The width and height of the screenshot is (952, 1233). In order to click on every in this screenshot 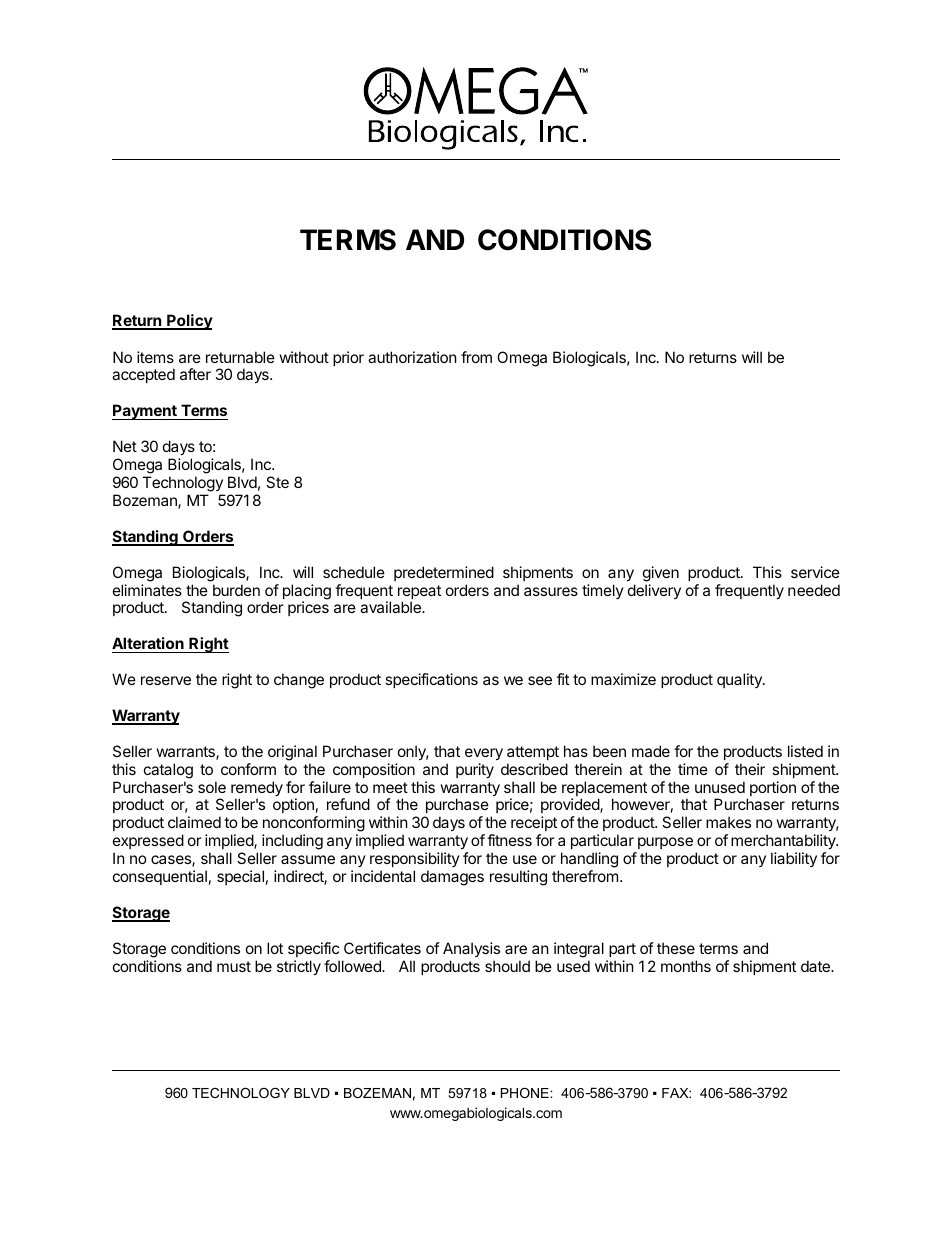, I will do `click(484, 754)`.
